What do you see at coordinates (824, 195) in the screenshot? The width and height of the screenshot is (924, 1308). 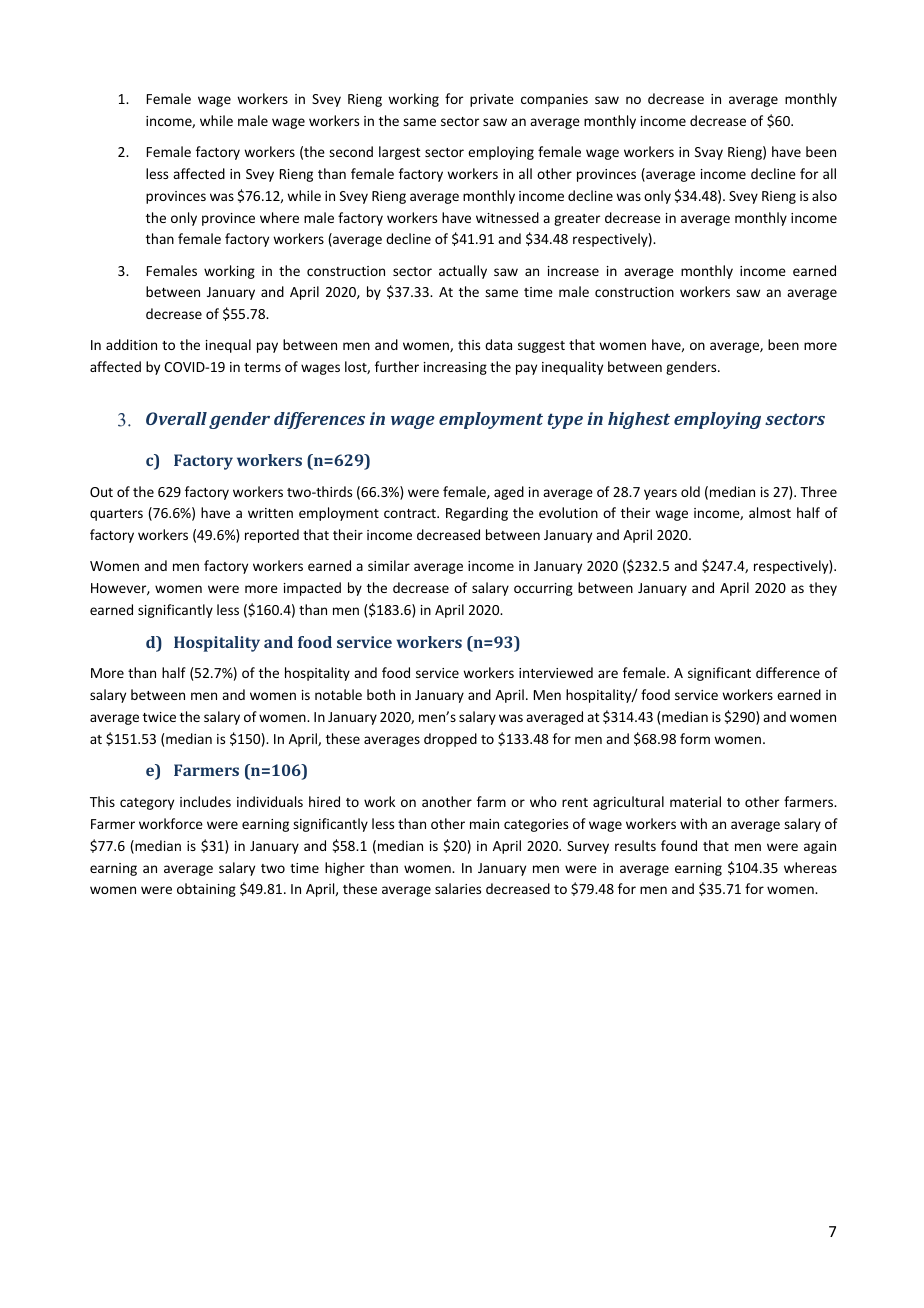 I see `also` at bounding box center [824, 195].
